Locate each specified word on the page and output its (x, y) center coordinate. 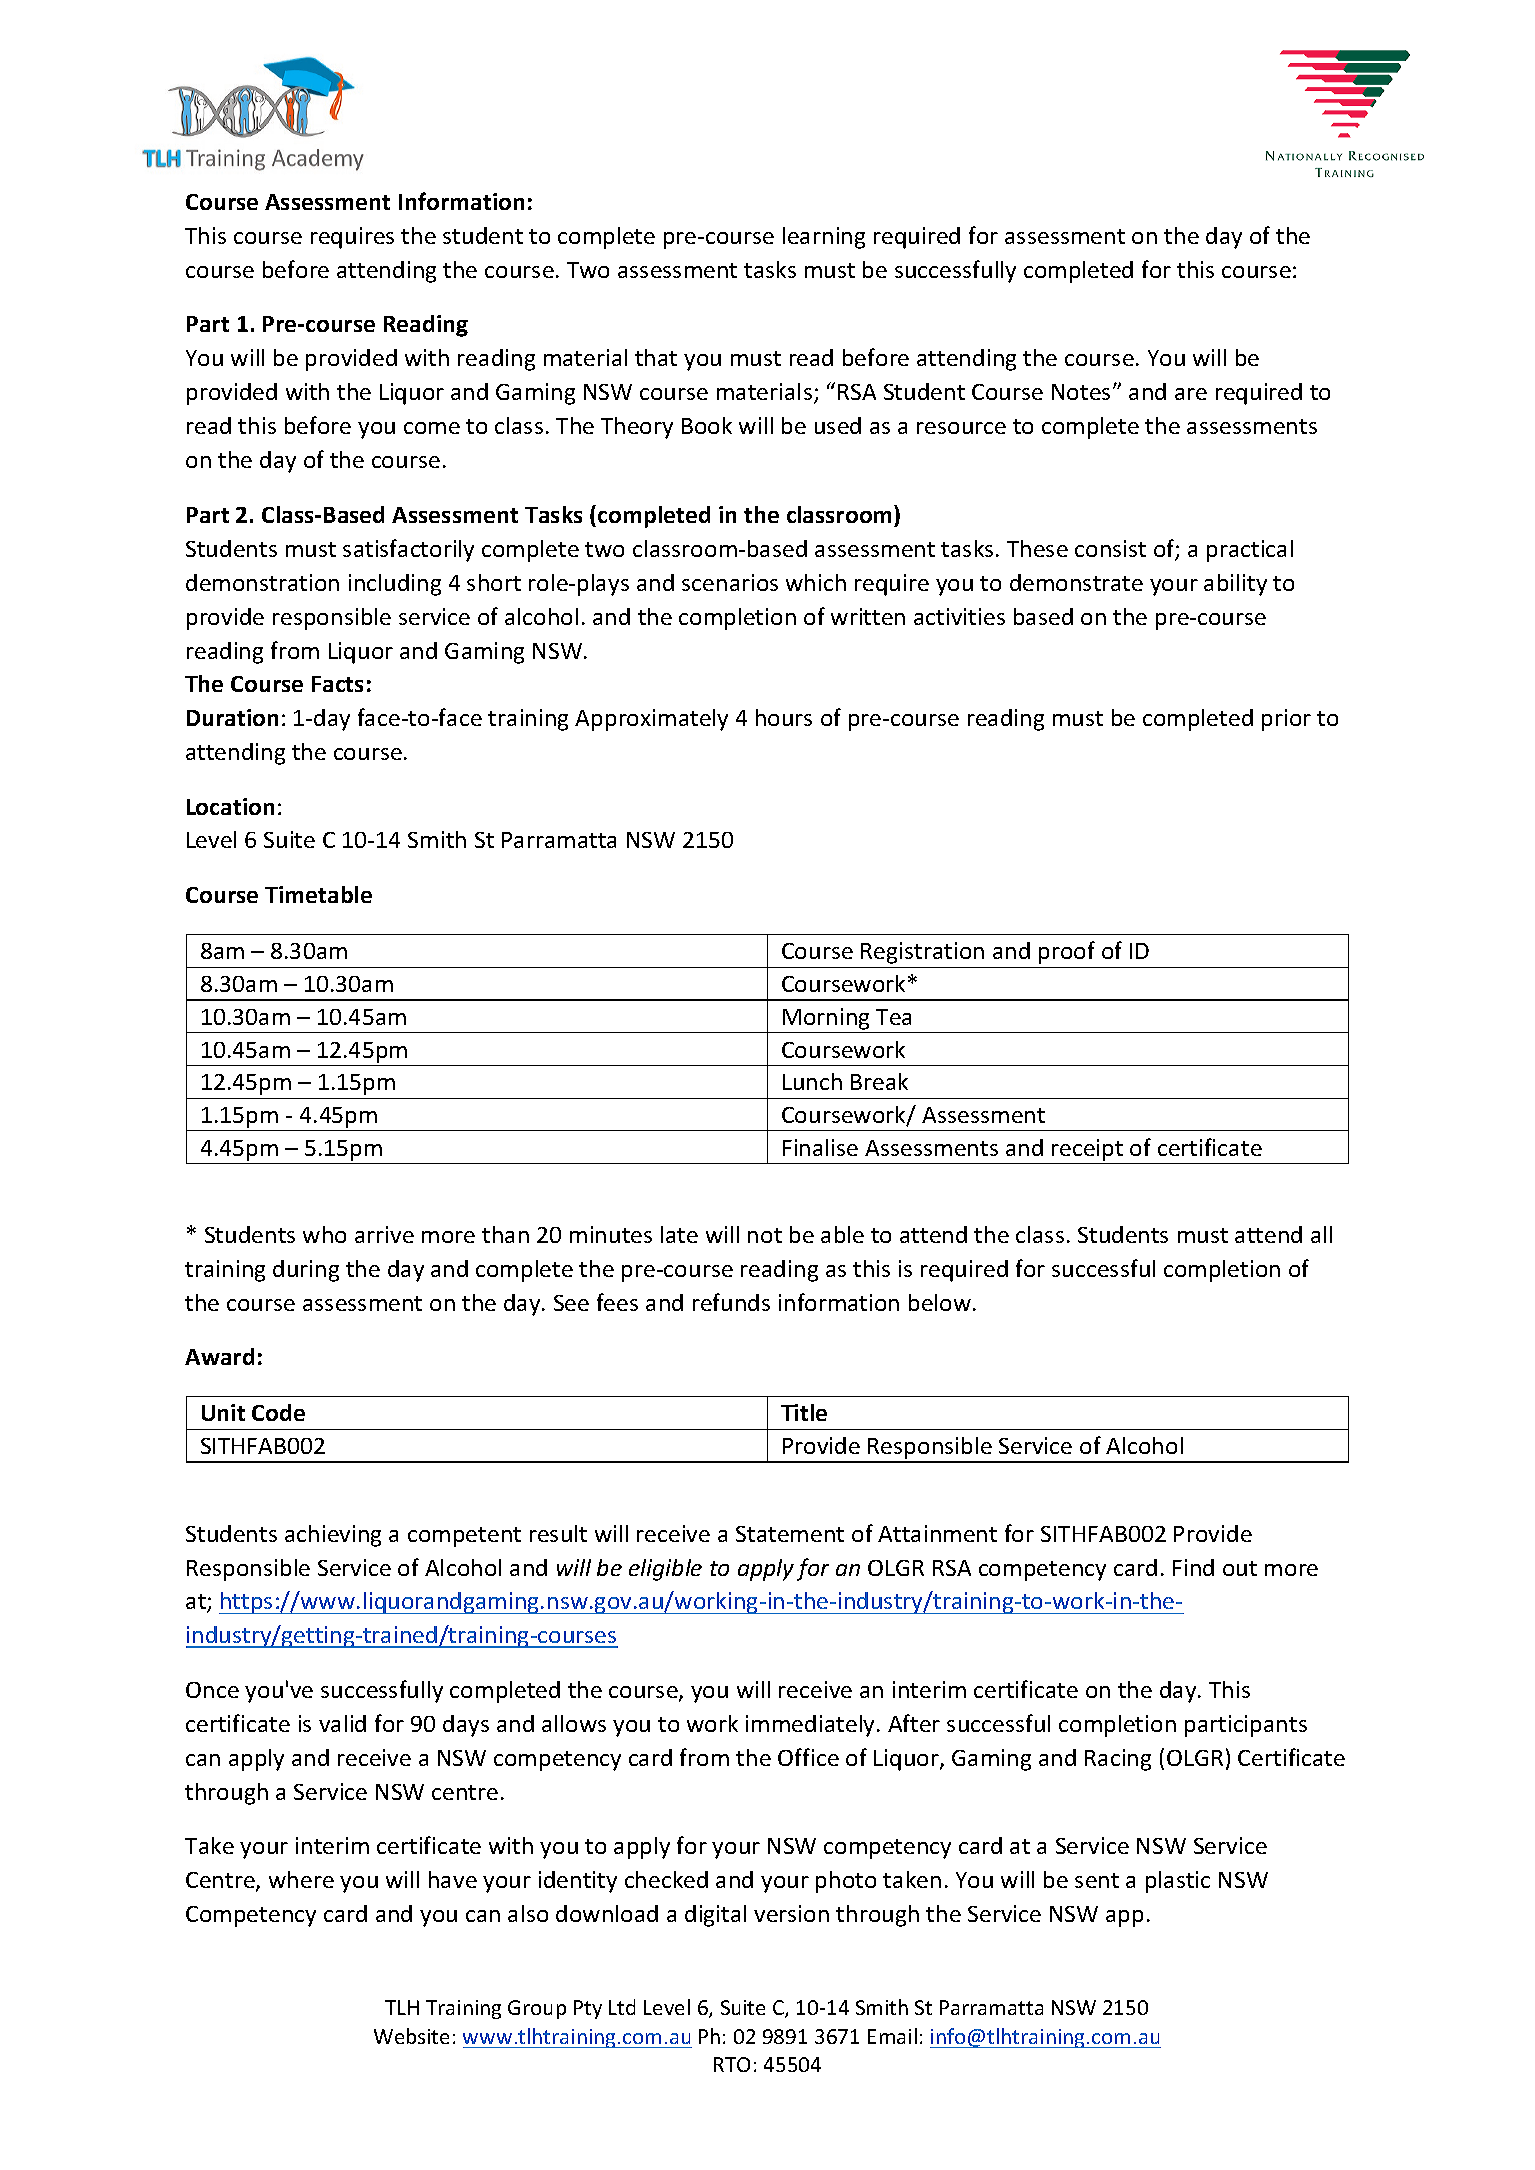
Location (230, 806)
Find (1193, 1567)
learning (824, 238)
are (1191, 394)
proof (1067, 952)
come (432, 428)
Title (804, 1412)
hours (784, 717)
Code (278, 1412)
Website (411, 2036)
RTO (732, 2064)
